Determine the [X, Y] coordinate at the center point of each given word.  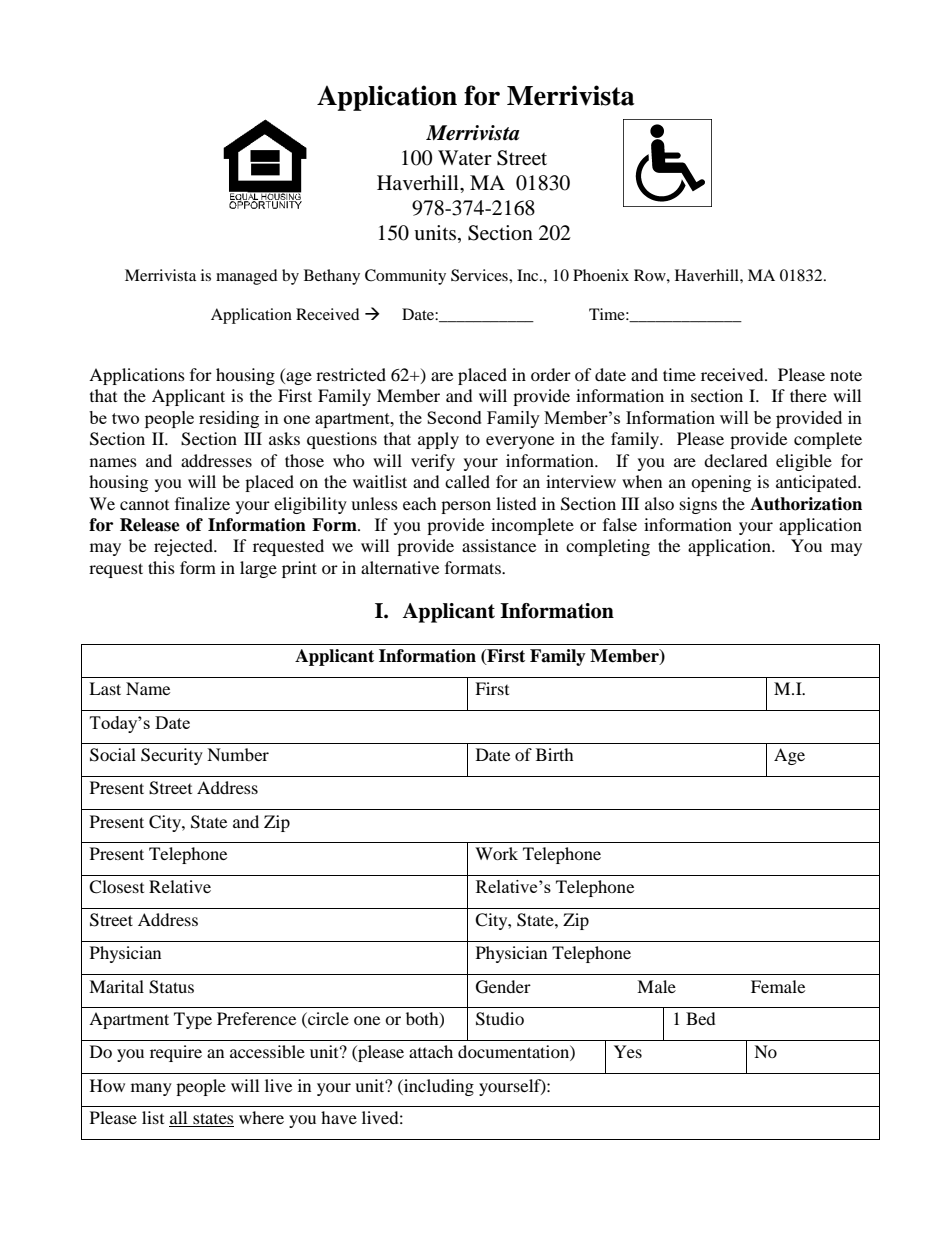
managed [247, 277]
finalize [202, 503]
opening [721, 483]
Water [465, 158]
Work [496, 853]
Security [172, 756]
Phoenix [601, 275]
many [151, 1089]
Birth [555, 754]
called [467, 481]
